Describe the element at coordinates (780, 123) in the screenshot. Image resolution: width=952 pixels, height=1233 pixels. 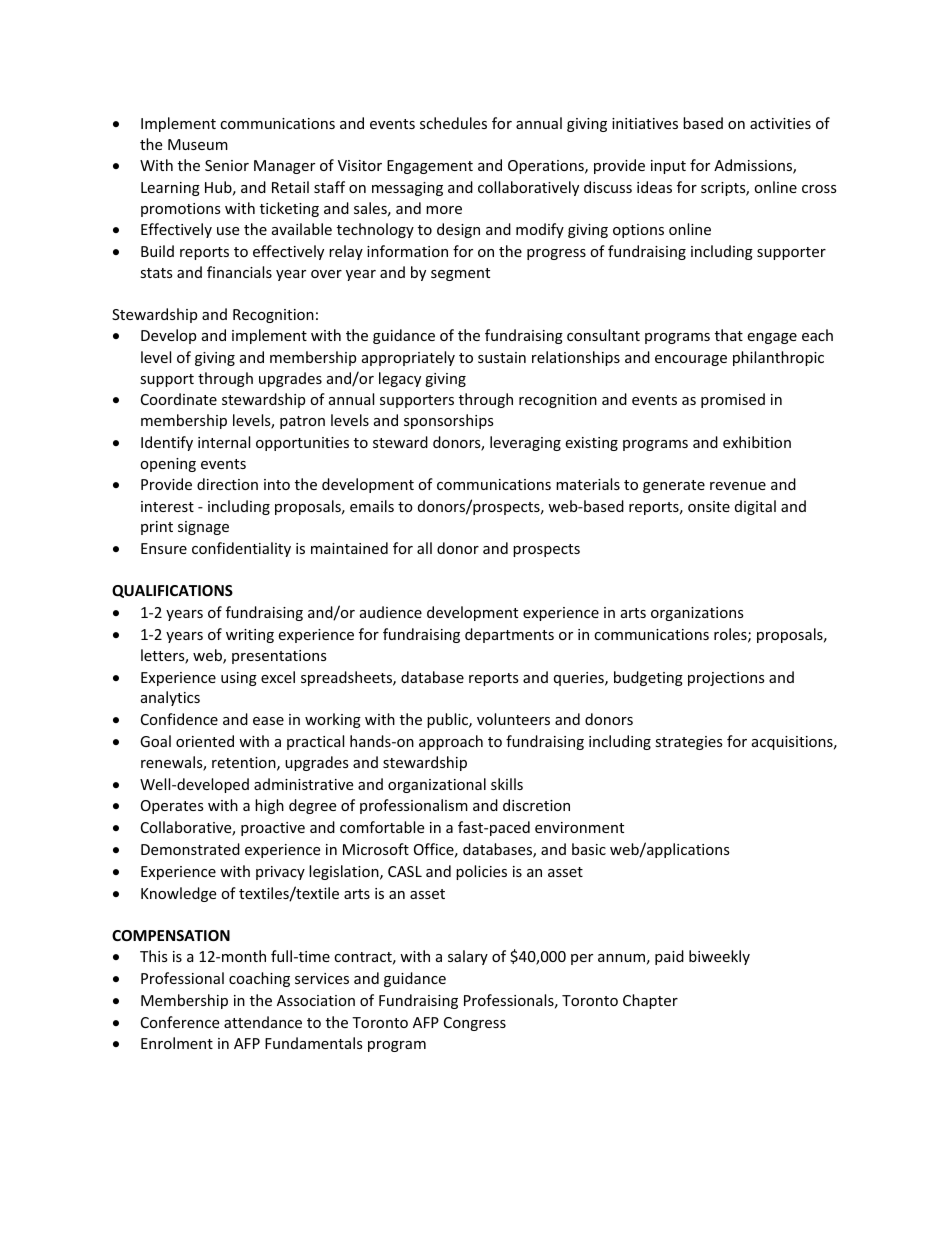
I see `activities` at that location.
